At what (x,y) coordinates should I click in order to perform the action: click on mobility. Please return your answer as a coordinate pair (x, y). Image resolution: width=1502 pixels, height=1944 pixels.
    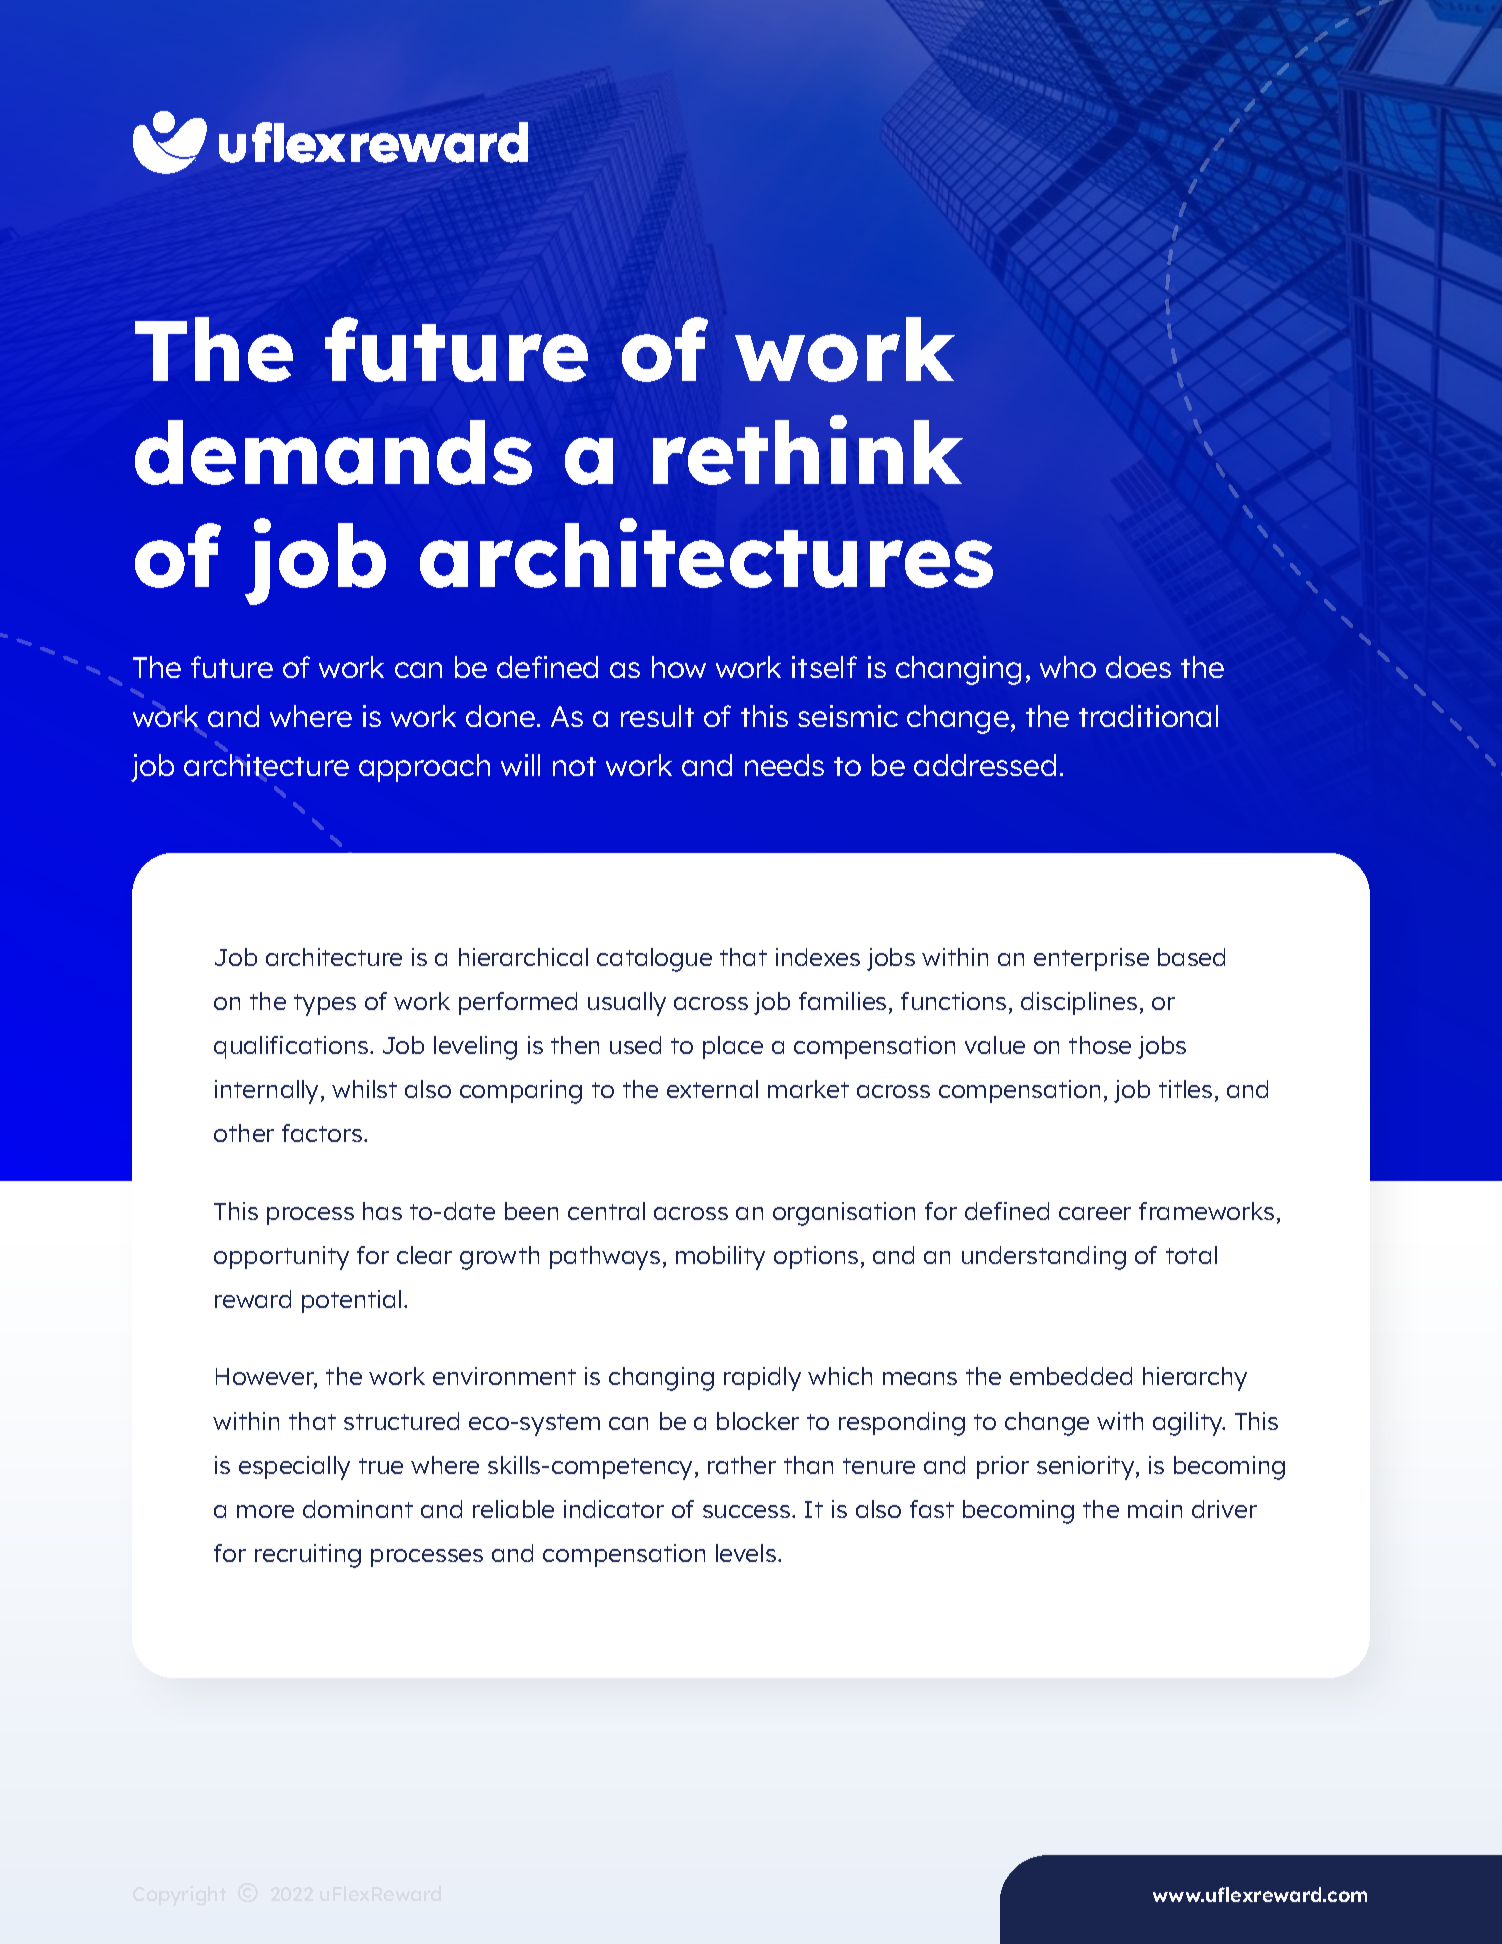
    Looking at the image, I should click on (720, 1258).
